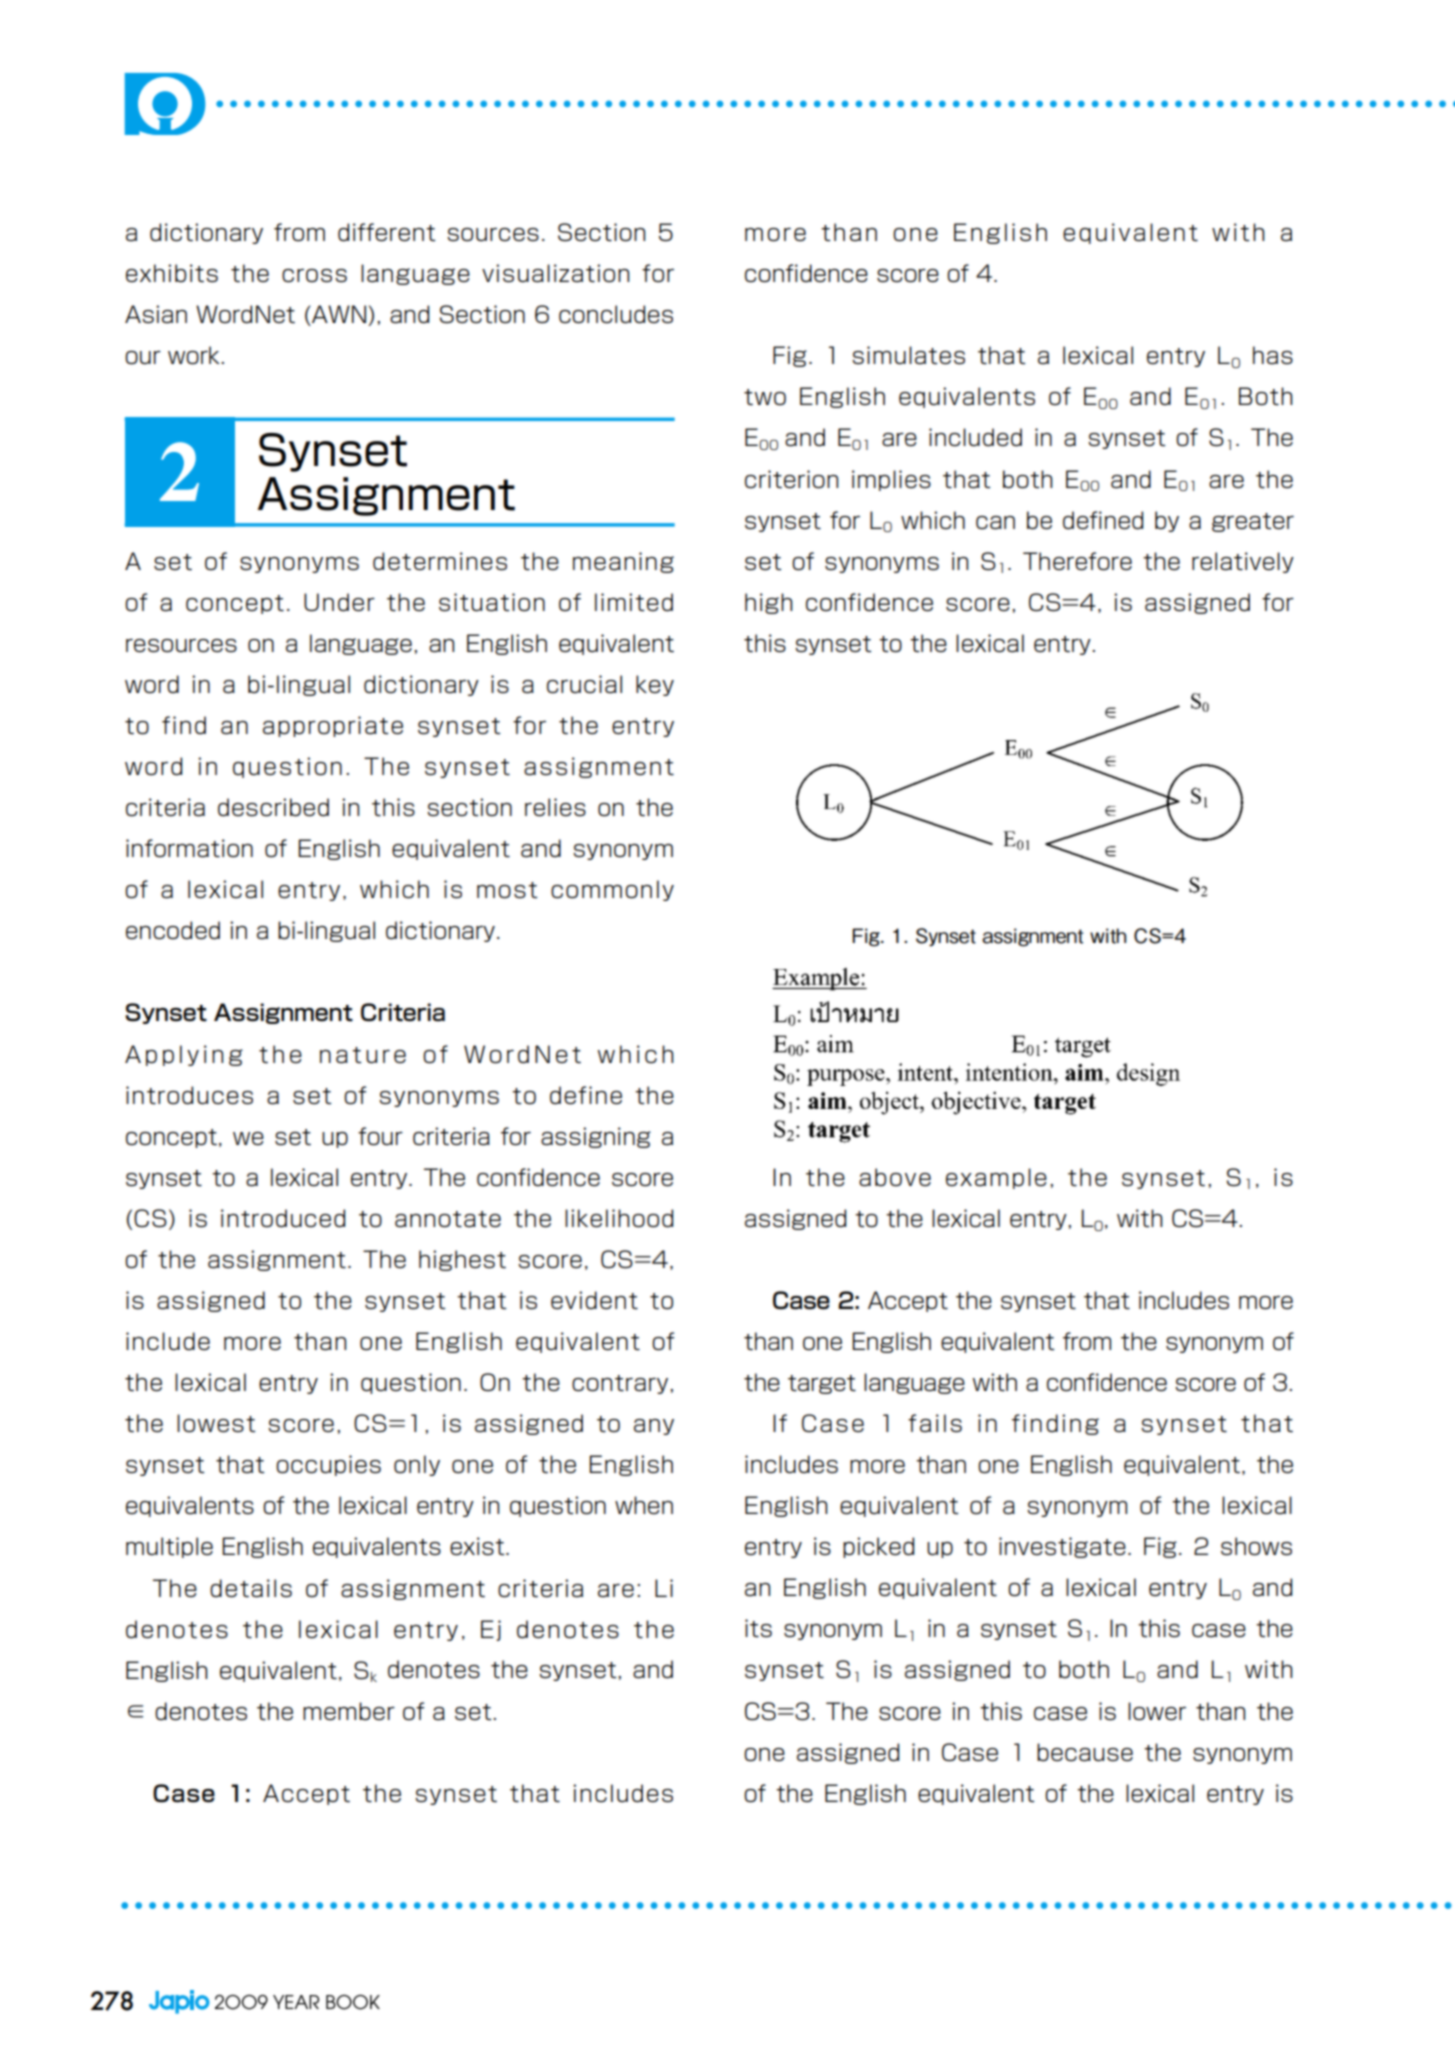 The height and width of the screenshot is (2058, 1455). I want to click on cross, so click(314, 275).
